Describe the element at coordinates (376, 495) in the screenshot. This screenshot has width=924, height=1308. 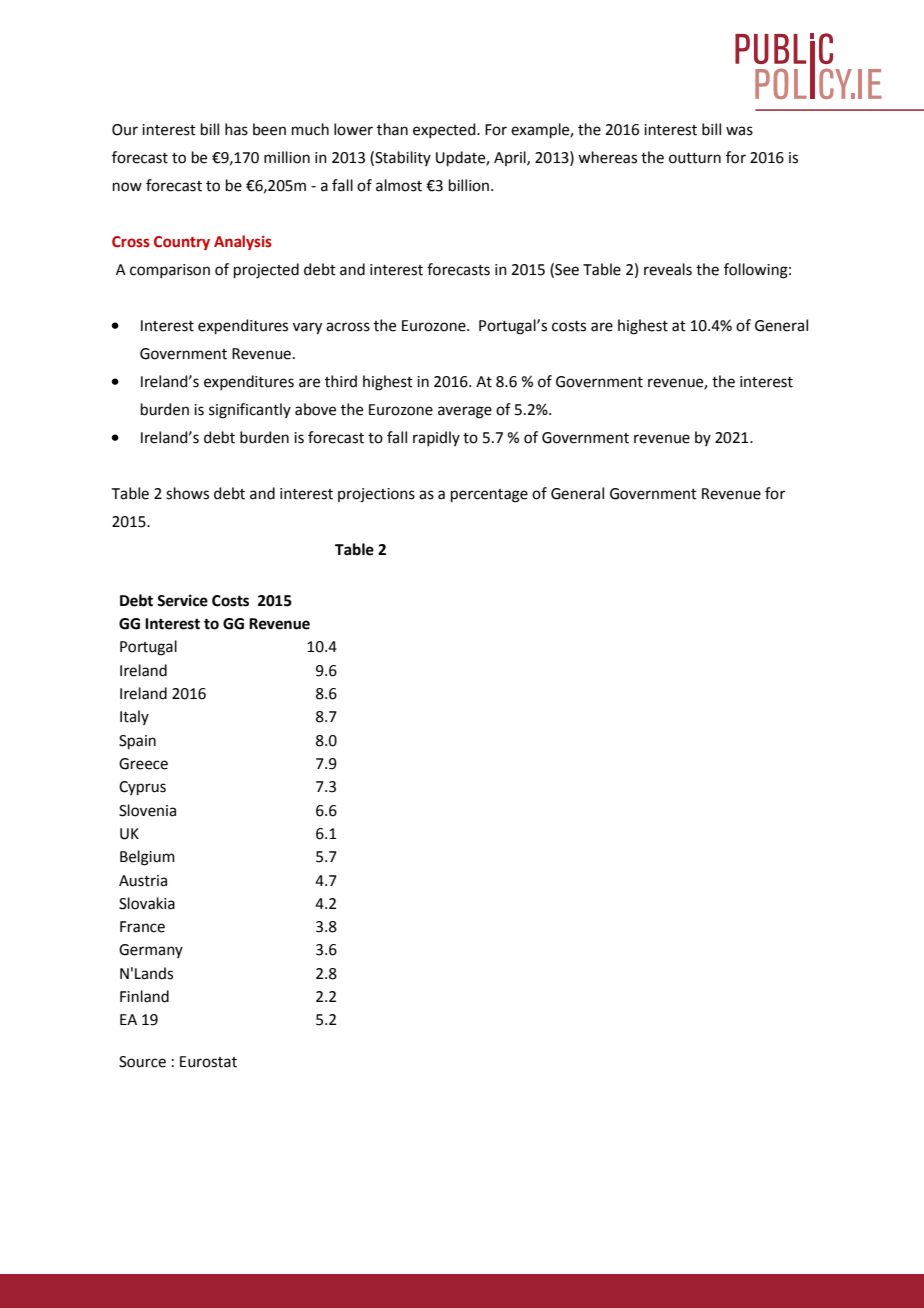
I see `projections` at that location.
